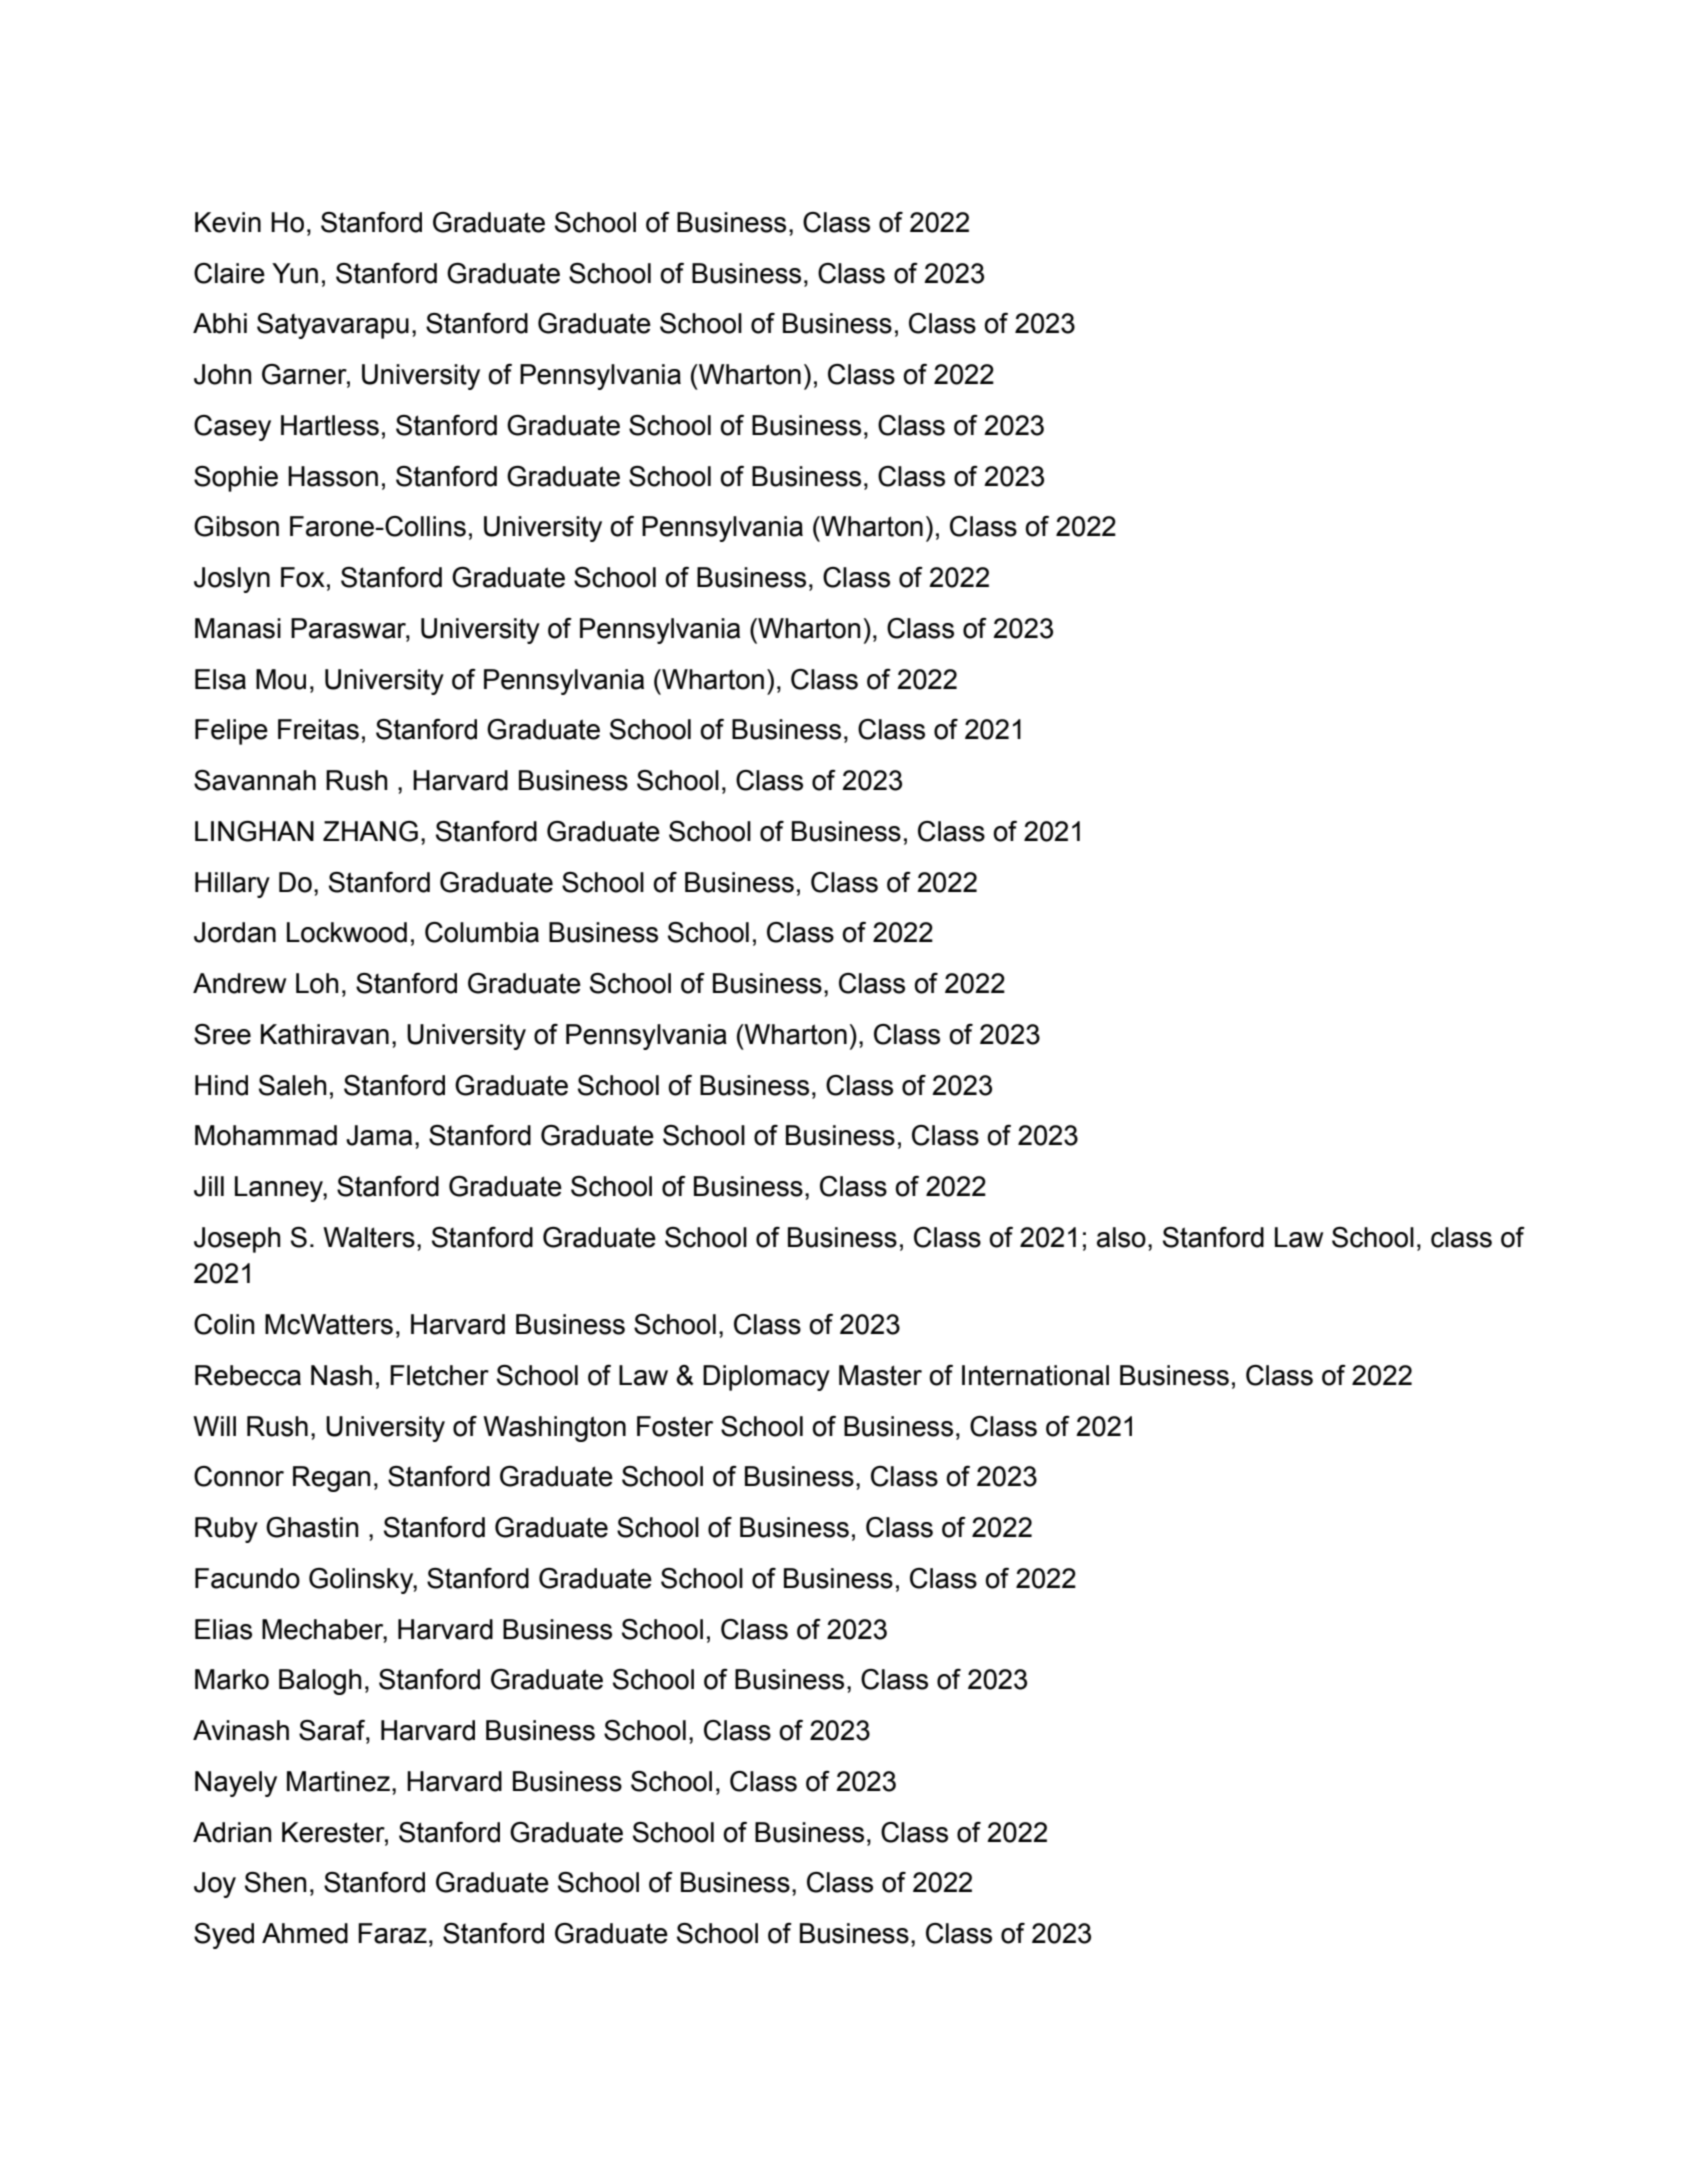  What do you see at coordinates (880, 1375) in the document?
I see `Master` at bounding box center [880, 1375].
